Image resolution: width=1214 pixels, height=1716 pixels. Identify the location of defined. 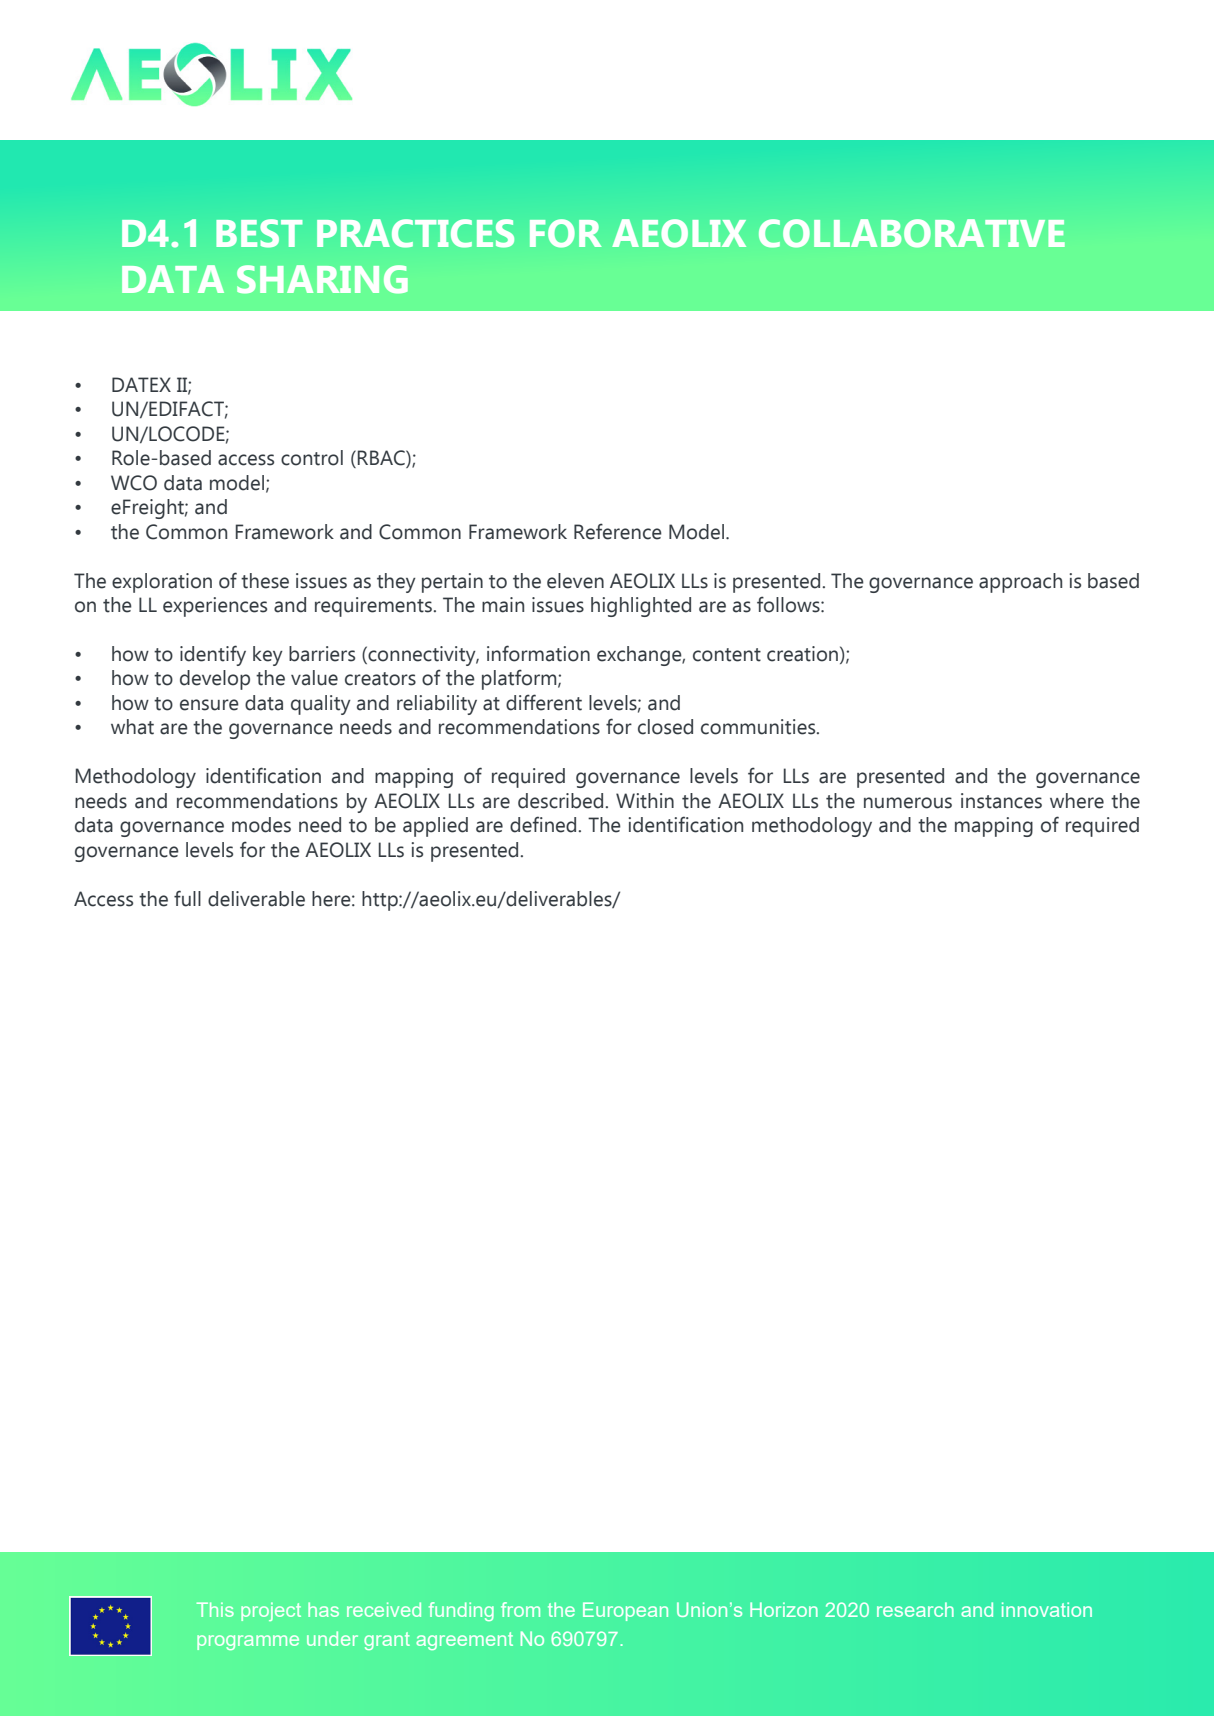
(543, 824).
